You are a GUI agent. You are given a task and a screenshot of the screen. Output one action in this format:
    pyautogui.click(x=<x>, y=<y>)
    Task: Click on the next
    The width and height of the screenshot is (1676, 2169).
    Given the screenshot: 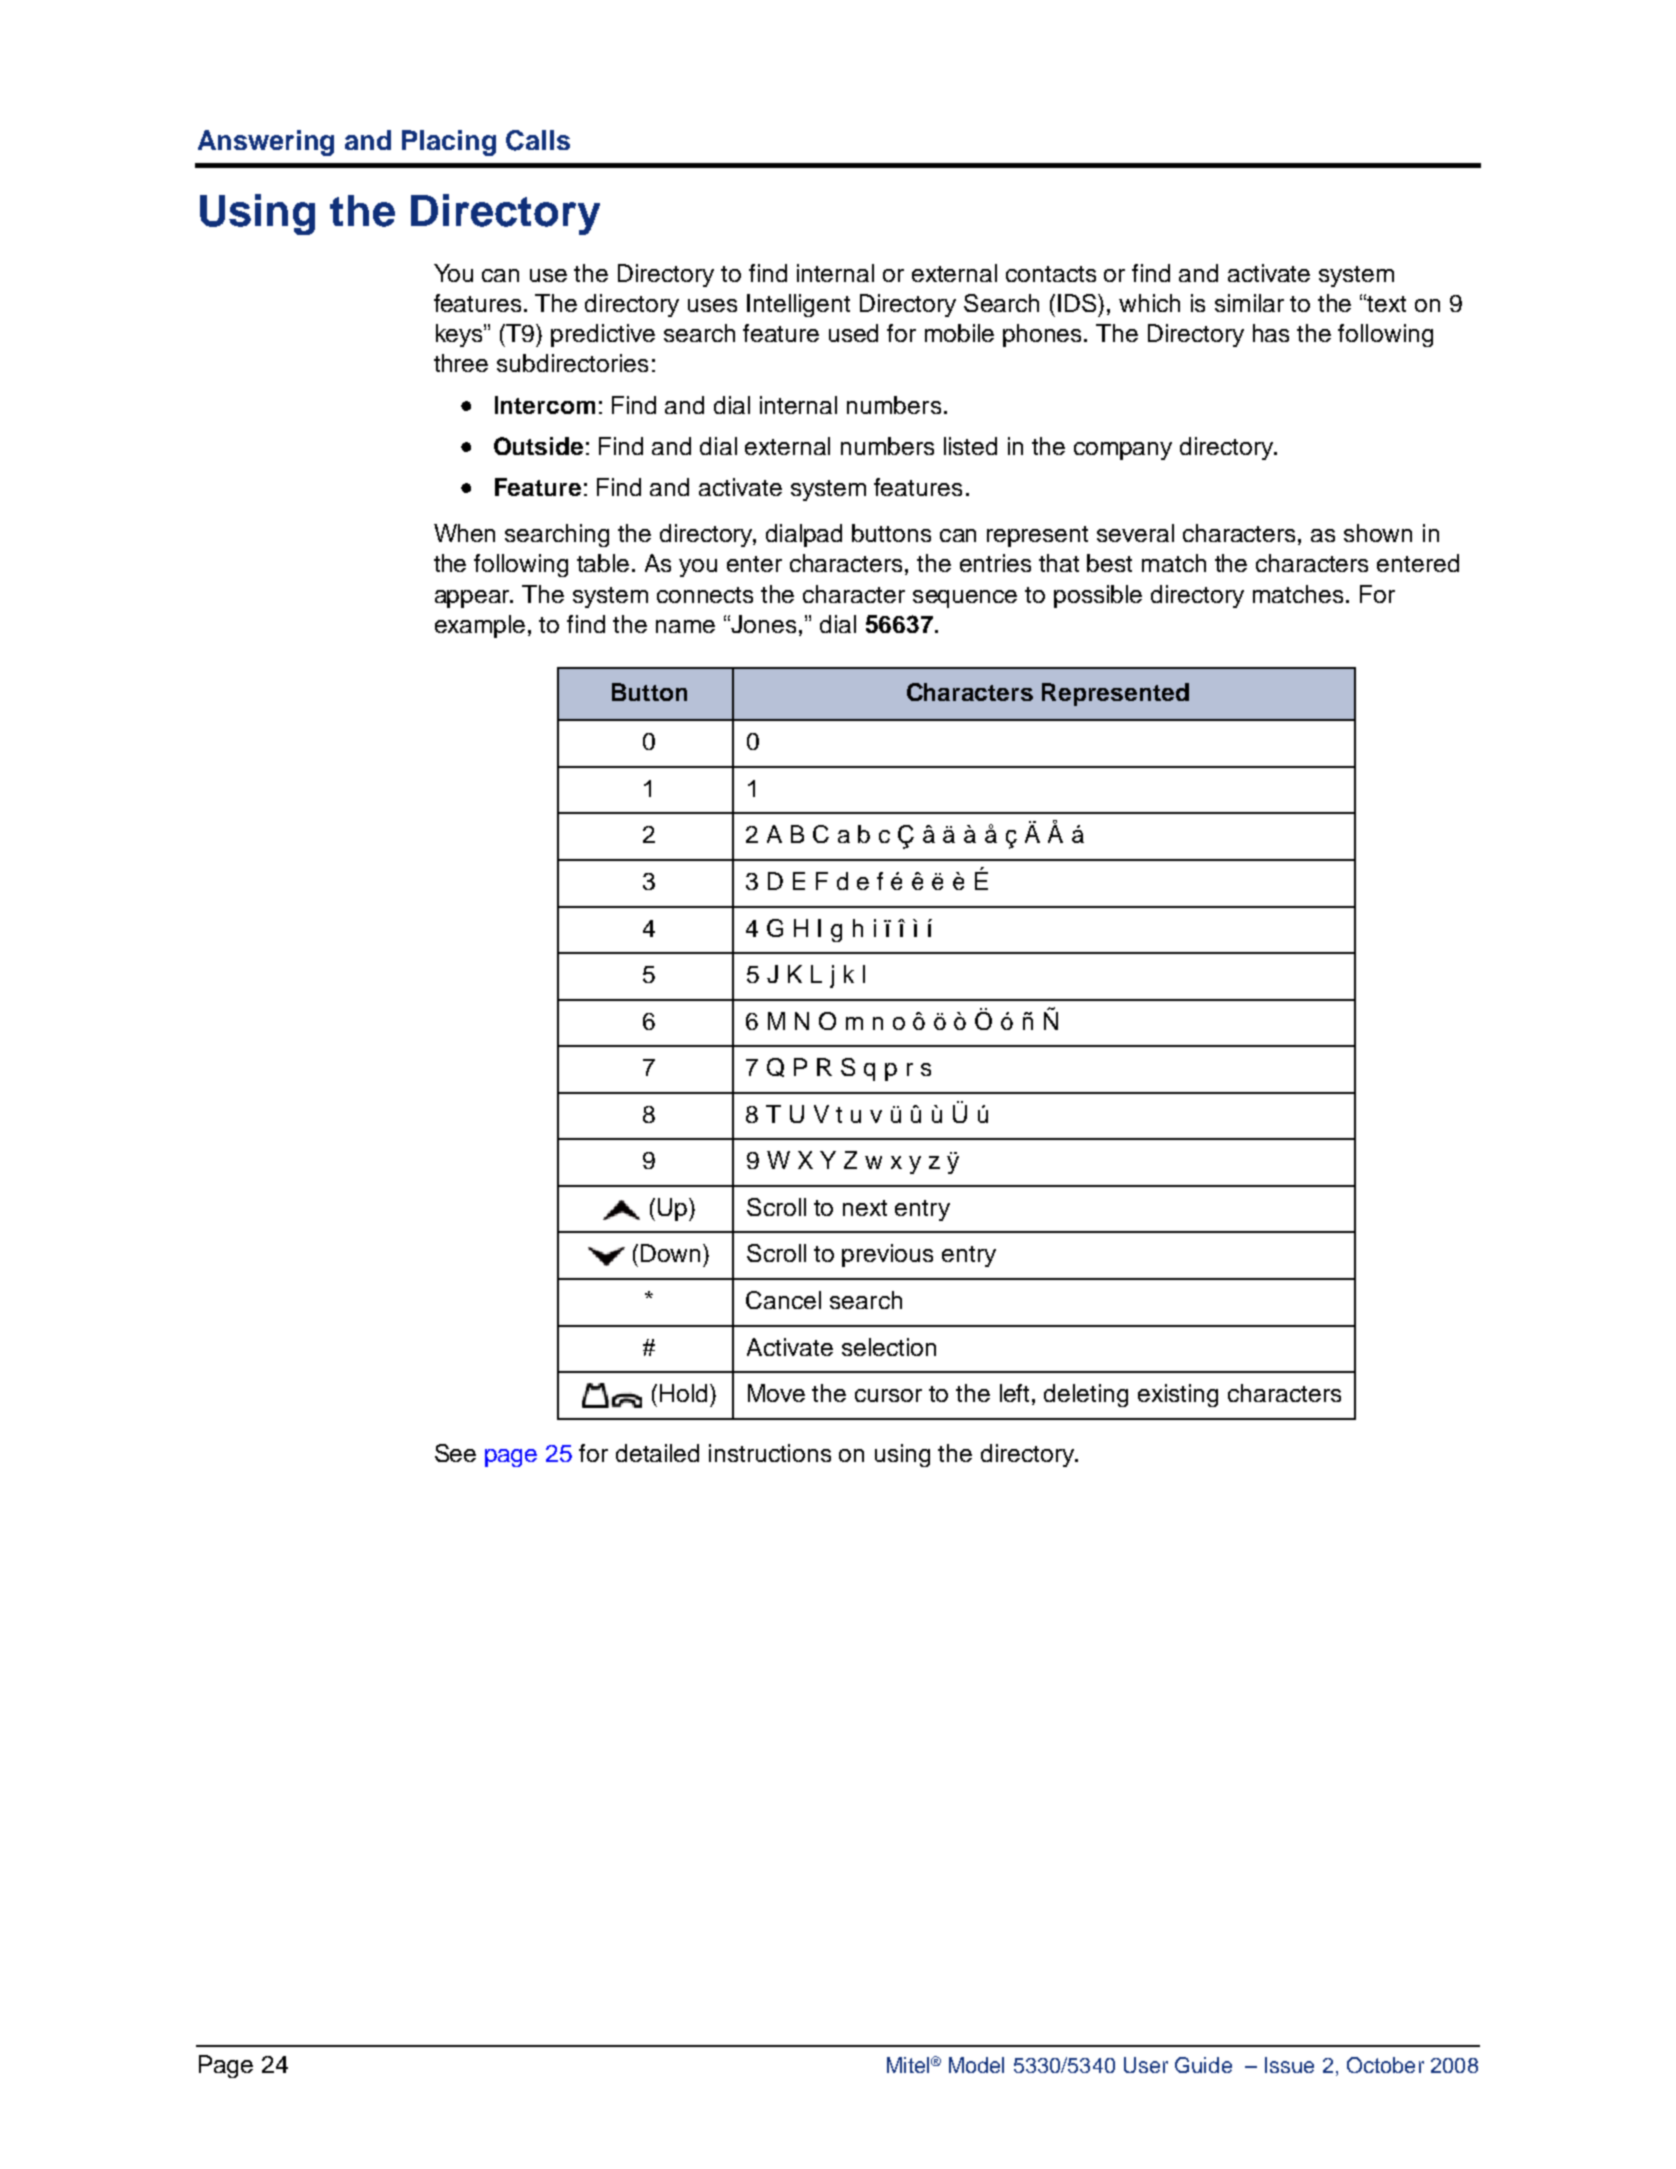 What is the action you would take?
    pyautogui.click(x=865, y=1208)
